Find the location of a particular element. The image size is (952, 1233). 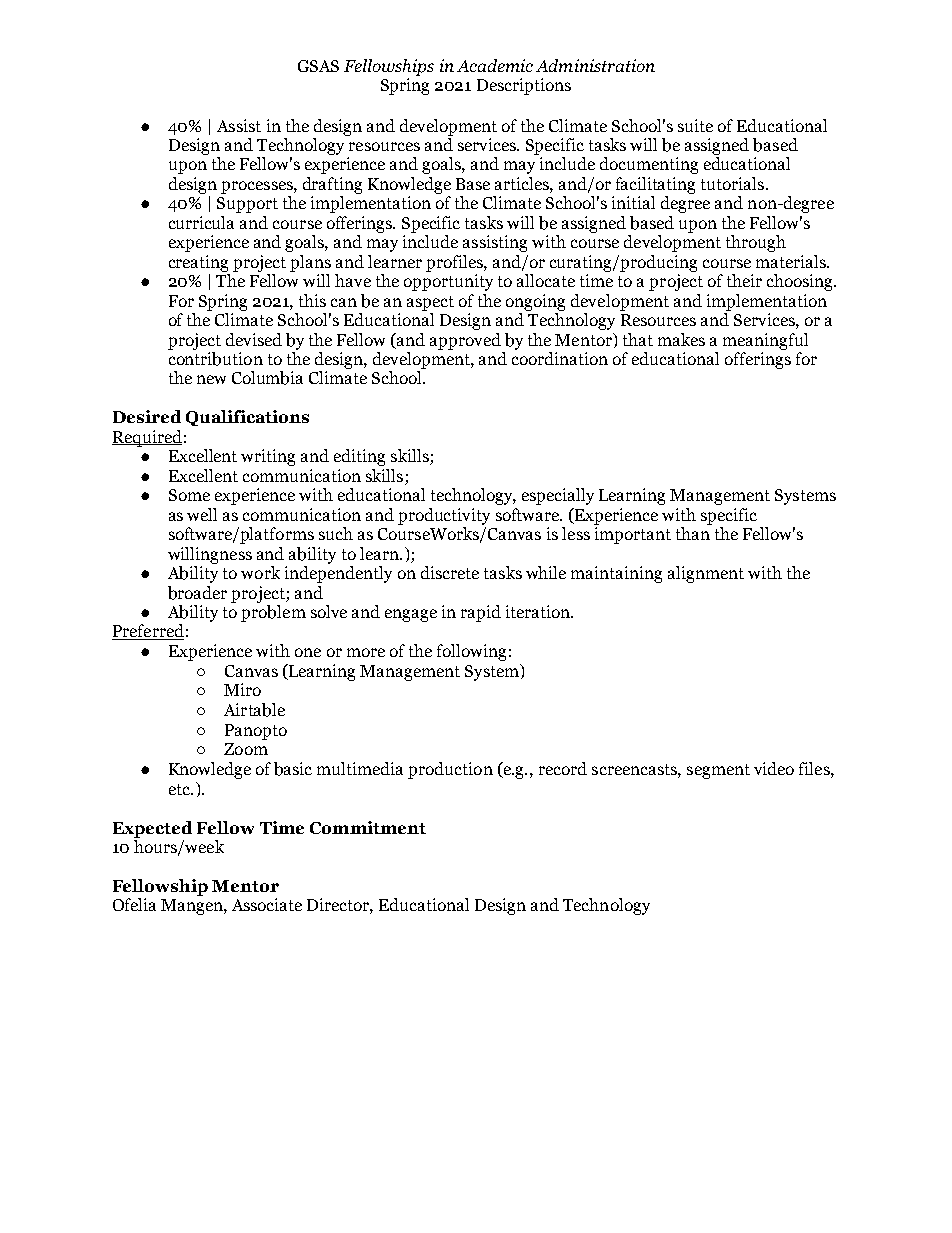

than is located at coordinates (693, 533).
